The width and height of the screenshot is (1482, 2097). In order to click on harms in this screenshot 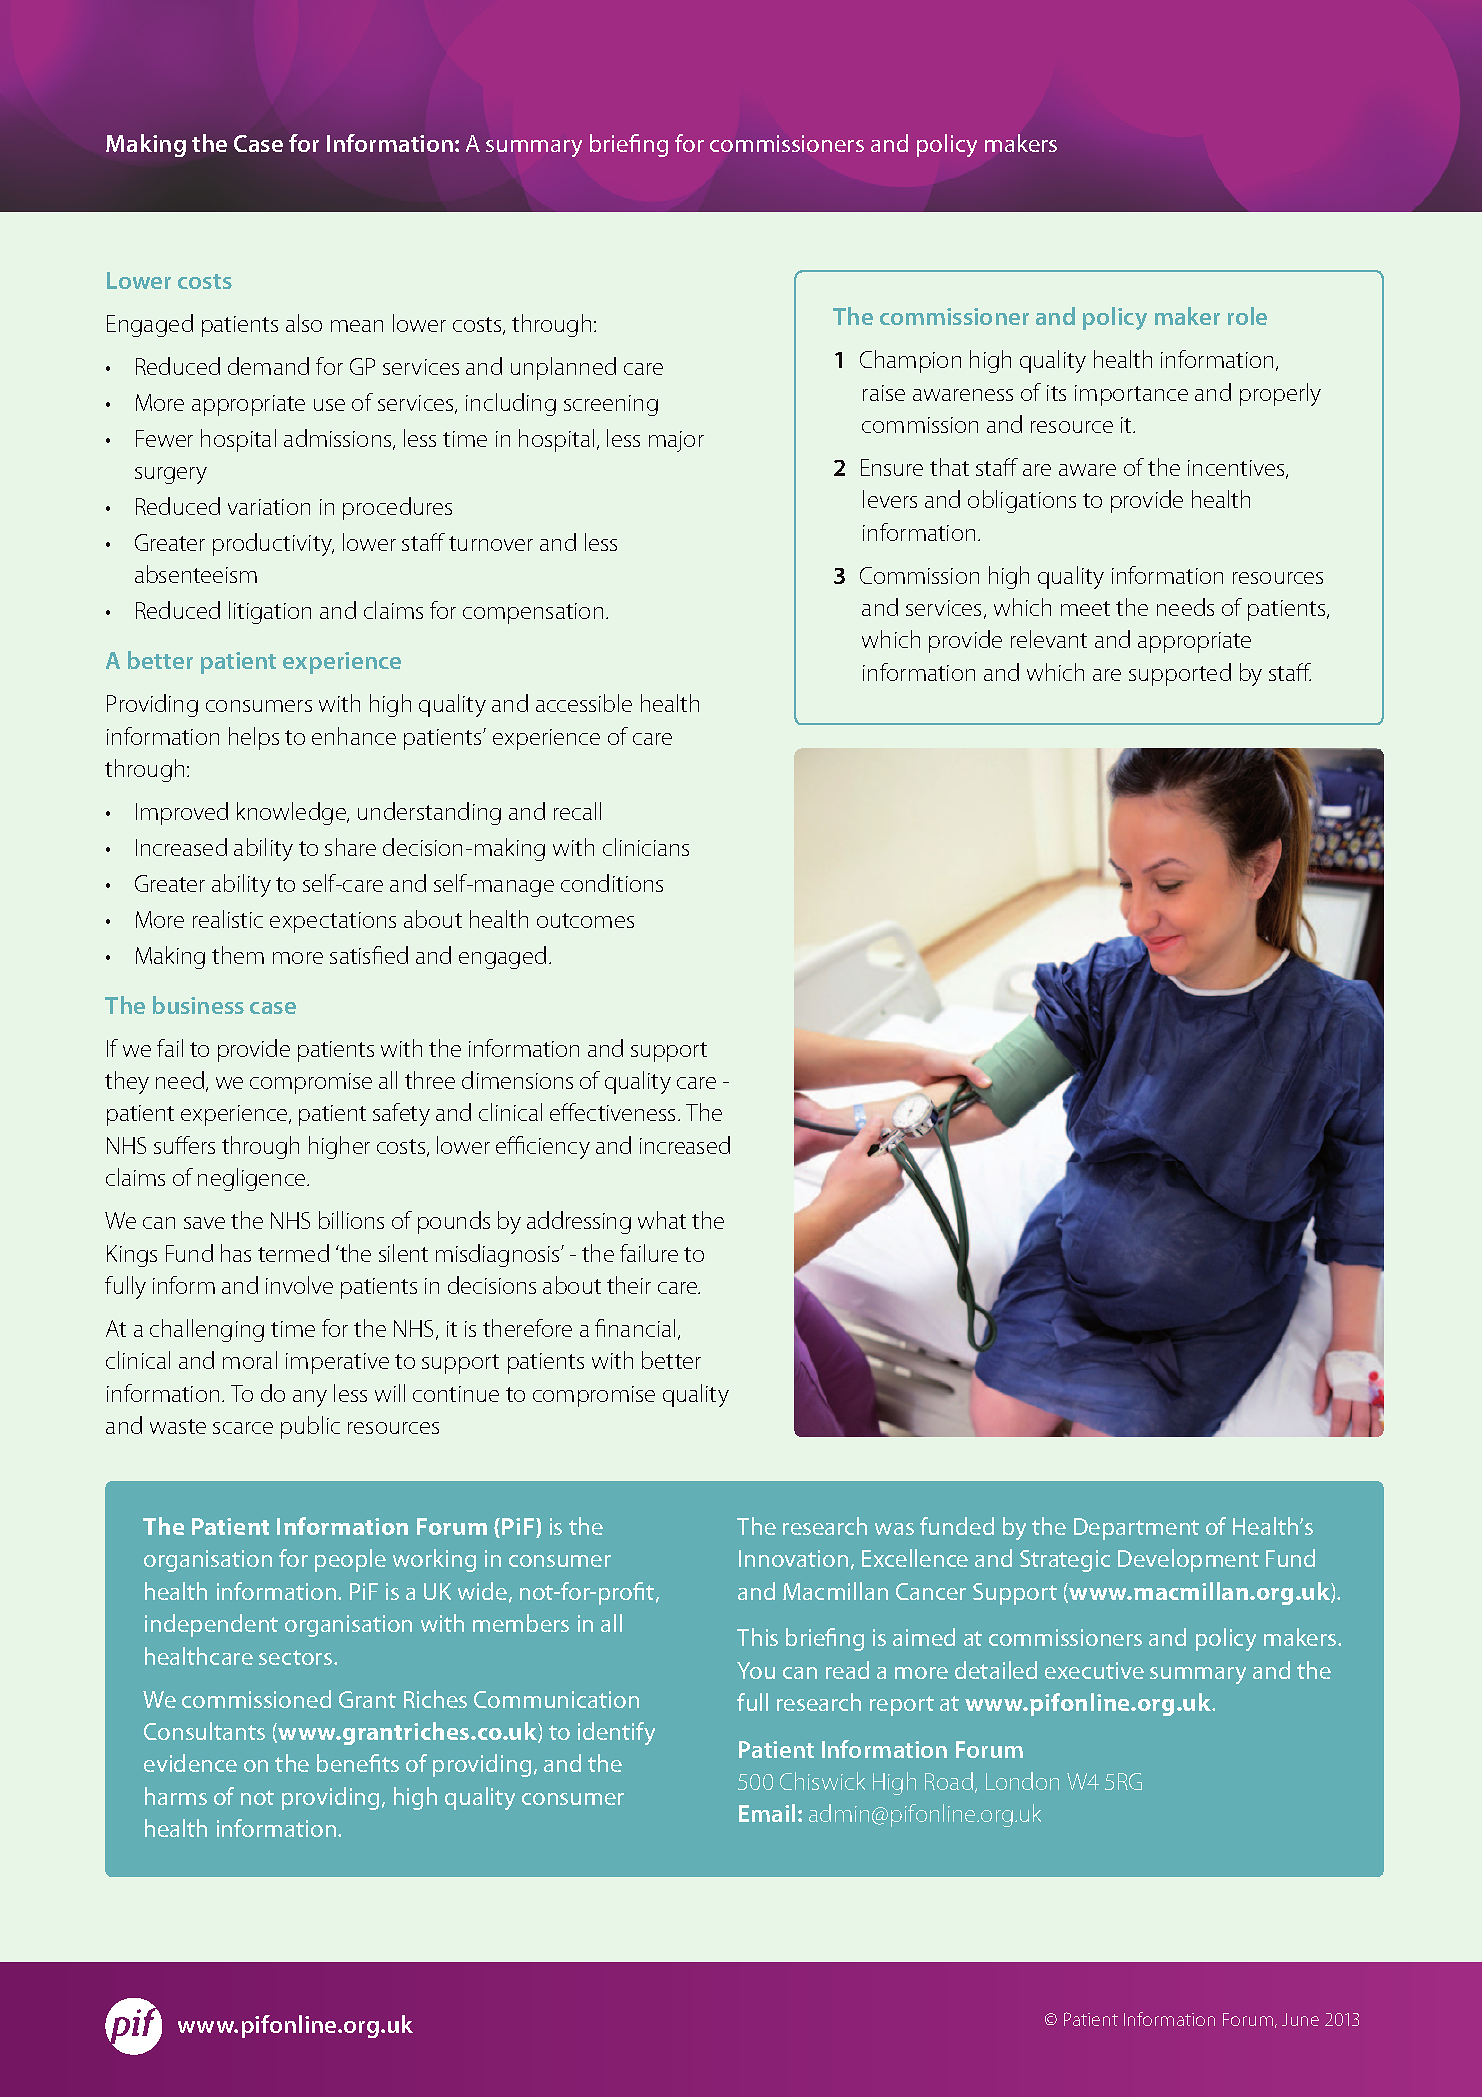, I will do `click(176, 1796)`.
